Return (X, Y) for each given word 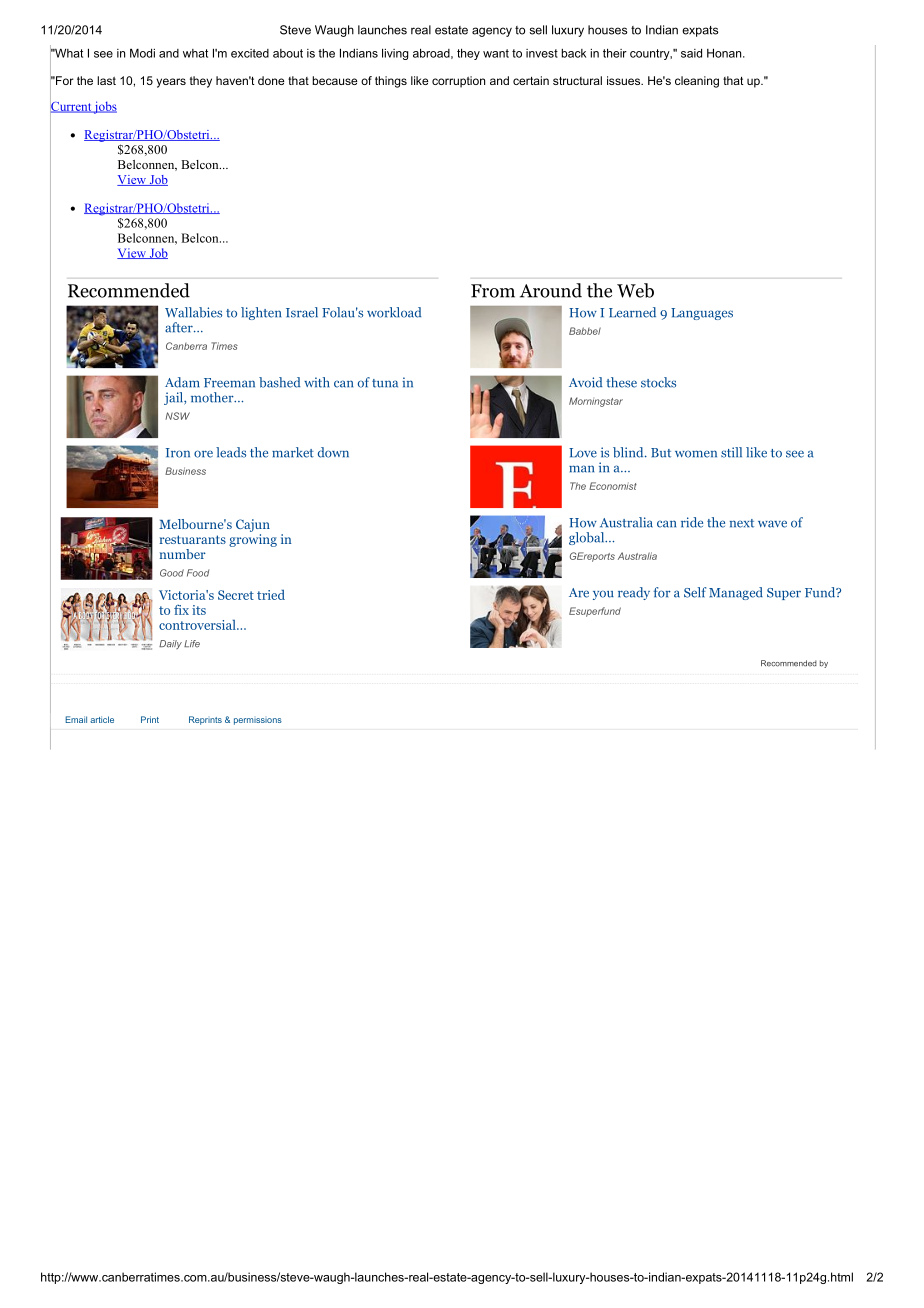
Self (695, 592)
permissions (258, 721)
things (391, 82)
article (102, 719)
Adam (182, 382)
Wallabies (193, 312)
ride (692, 522)
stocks (658, 382)
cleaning (697, 82)
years (171, 83)
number (183, 554)
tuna (385, 383)
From (493, 291)
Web (635, 290)
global (588, 538)
